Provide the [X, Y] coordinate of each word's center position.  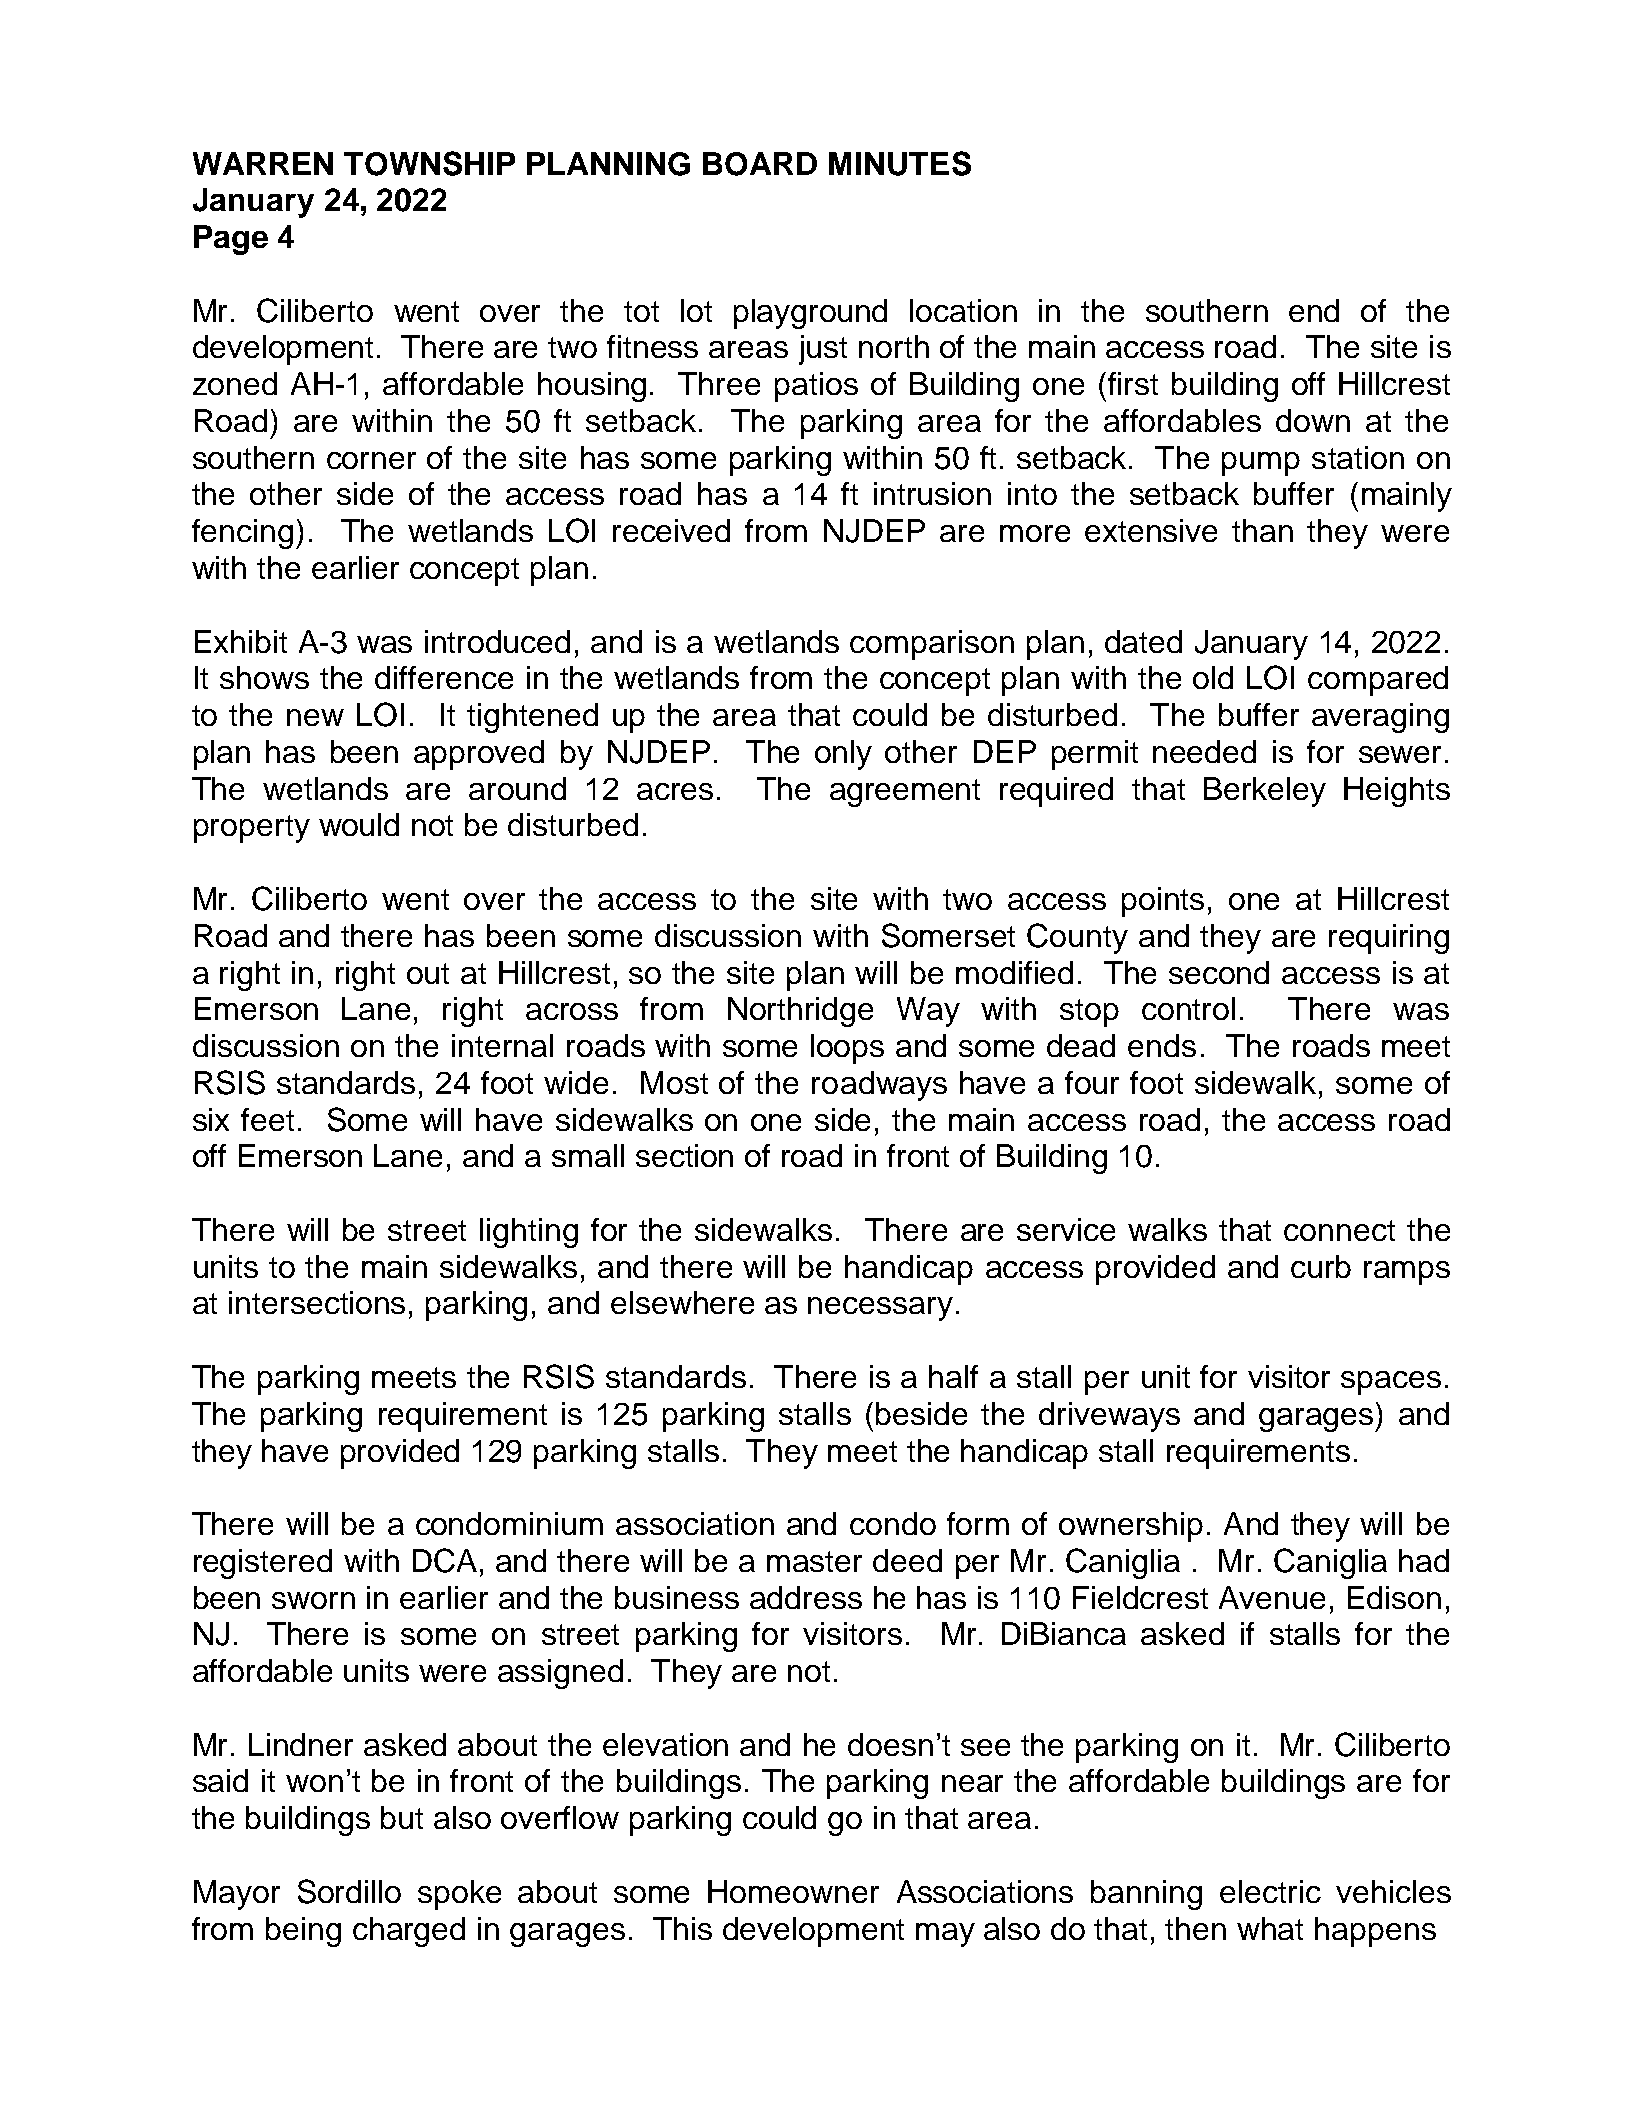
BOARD [760, 164]
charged [409, 1932]
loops [847, 1049]
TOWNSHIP [429, 163]
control [1188, 1008]
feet [267, 1119]
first [1133, 383]
